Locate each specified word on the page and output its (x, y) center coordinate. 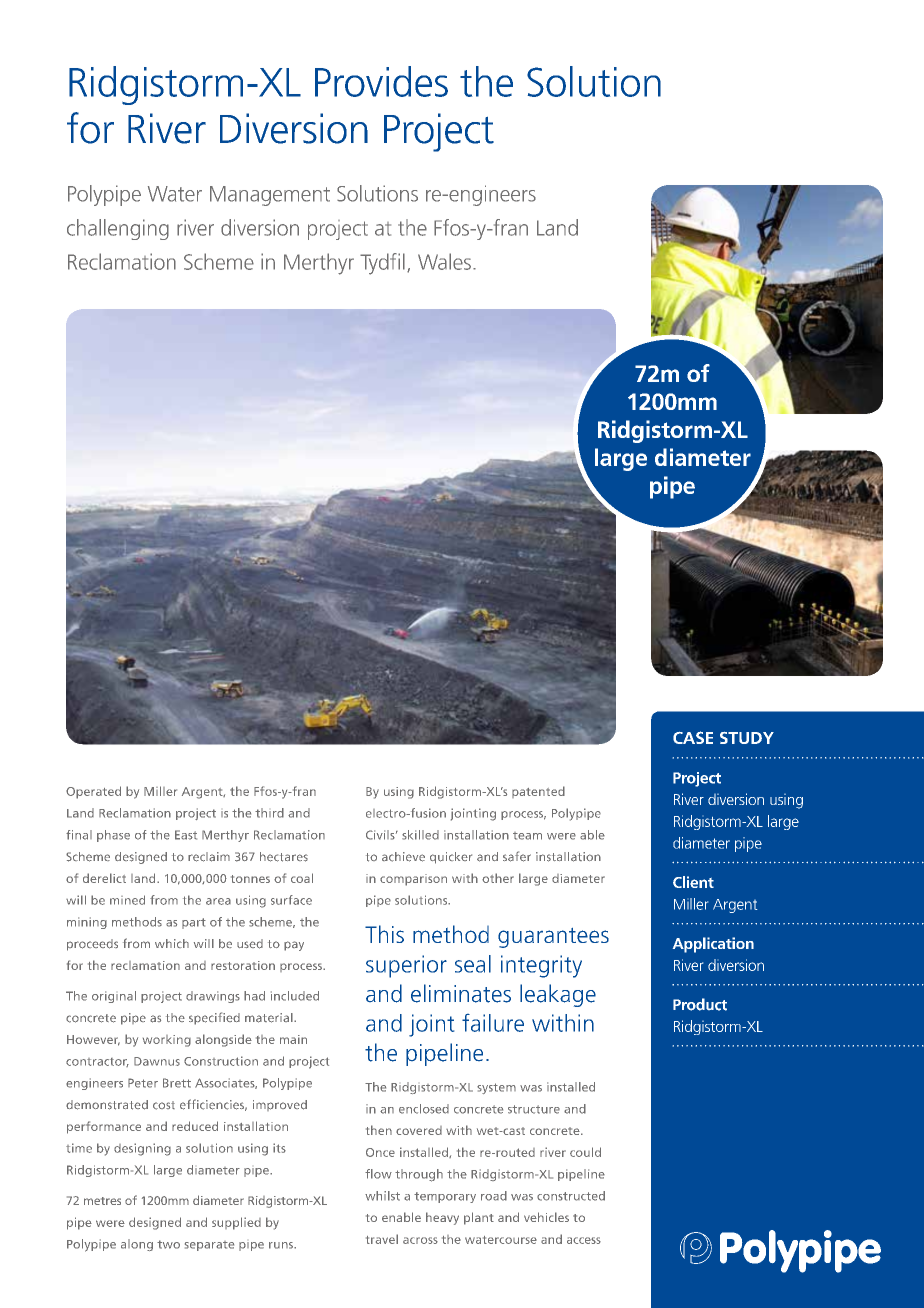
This (384, 934)
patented (538, 792)
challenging (118, 229)
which (172, 943)
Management (270, 196)
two (168, 1244)
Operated (93, 792)
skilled (420, 835)
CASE (693, 737)
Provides (381, 81)
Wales (444, 261)
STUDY (747, 738)
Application (713, 945)
